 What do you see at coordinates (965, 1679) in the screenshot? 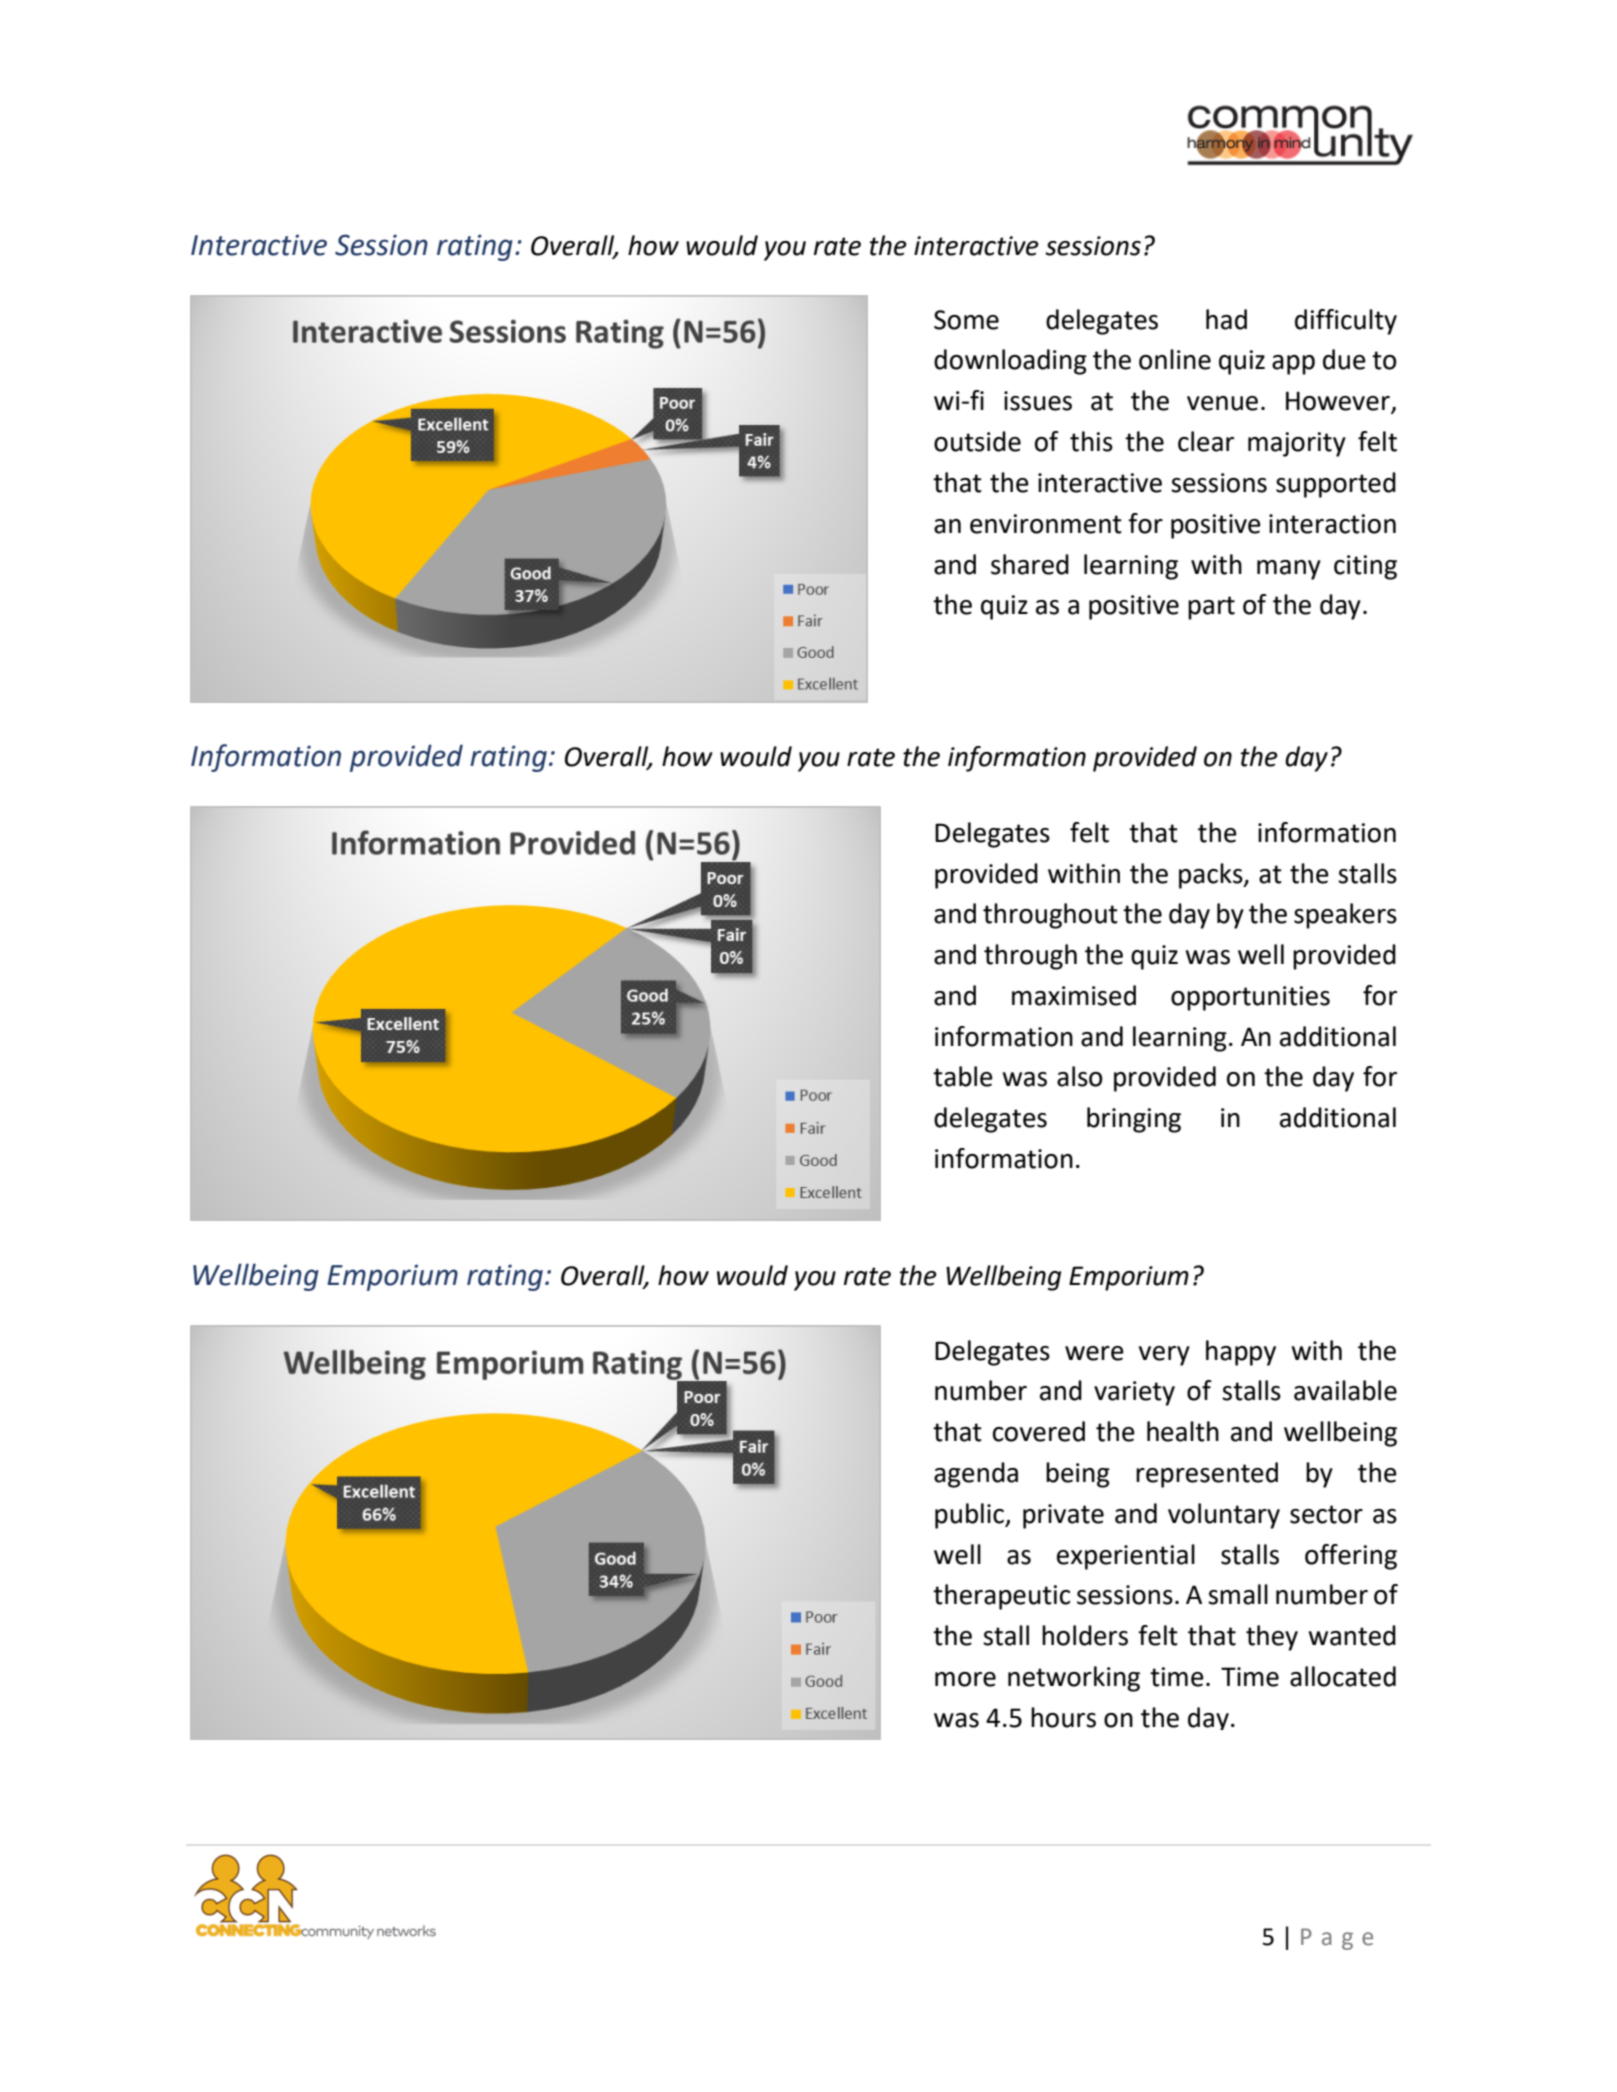
I see `more` at bounding box center [965, 1679].
